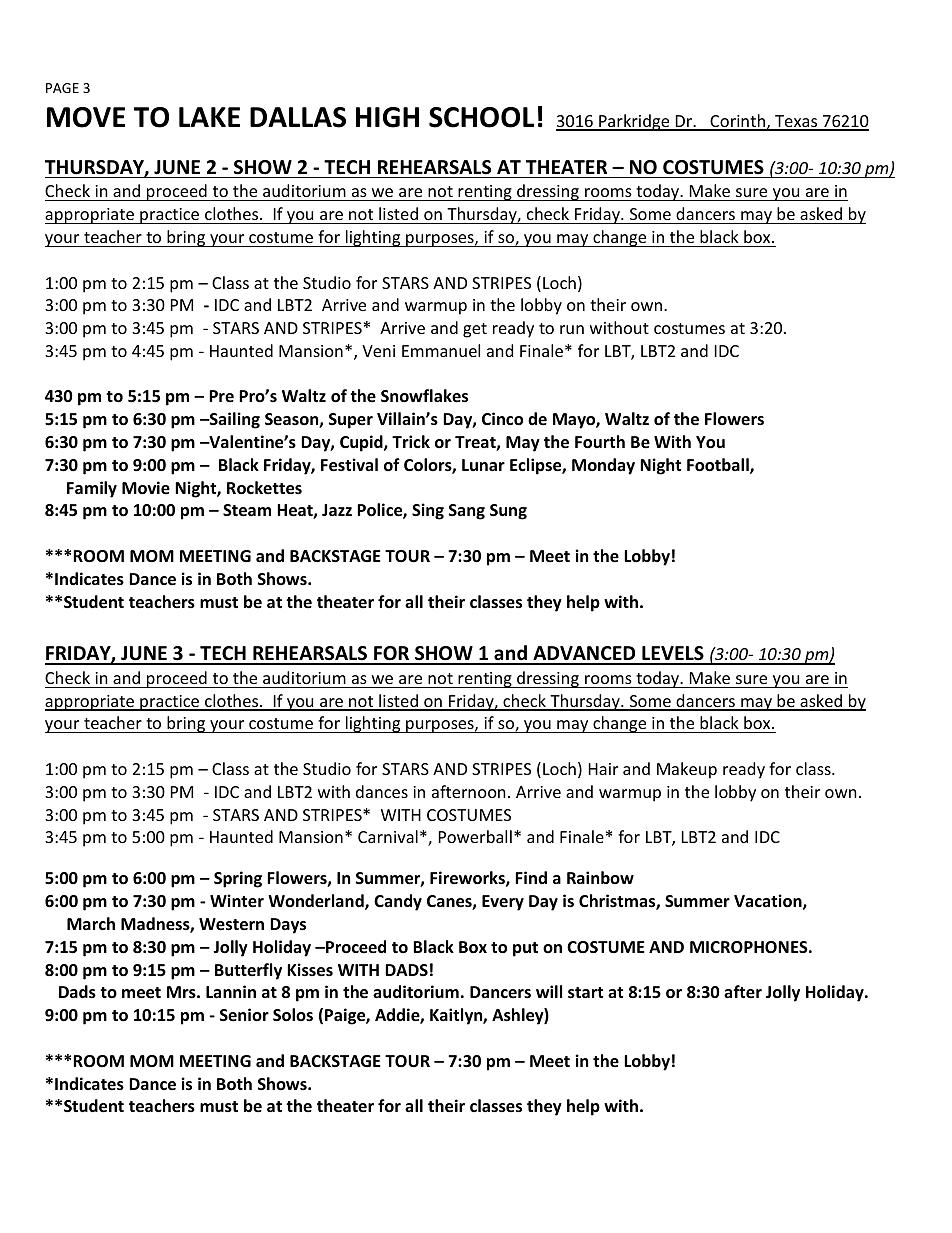 This page has width=952, height=1233. Describe the element at coordinates (603, 769) in the page. I see `Hair` at that location.
